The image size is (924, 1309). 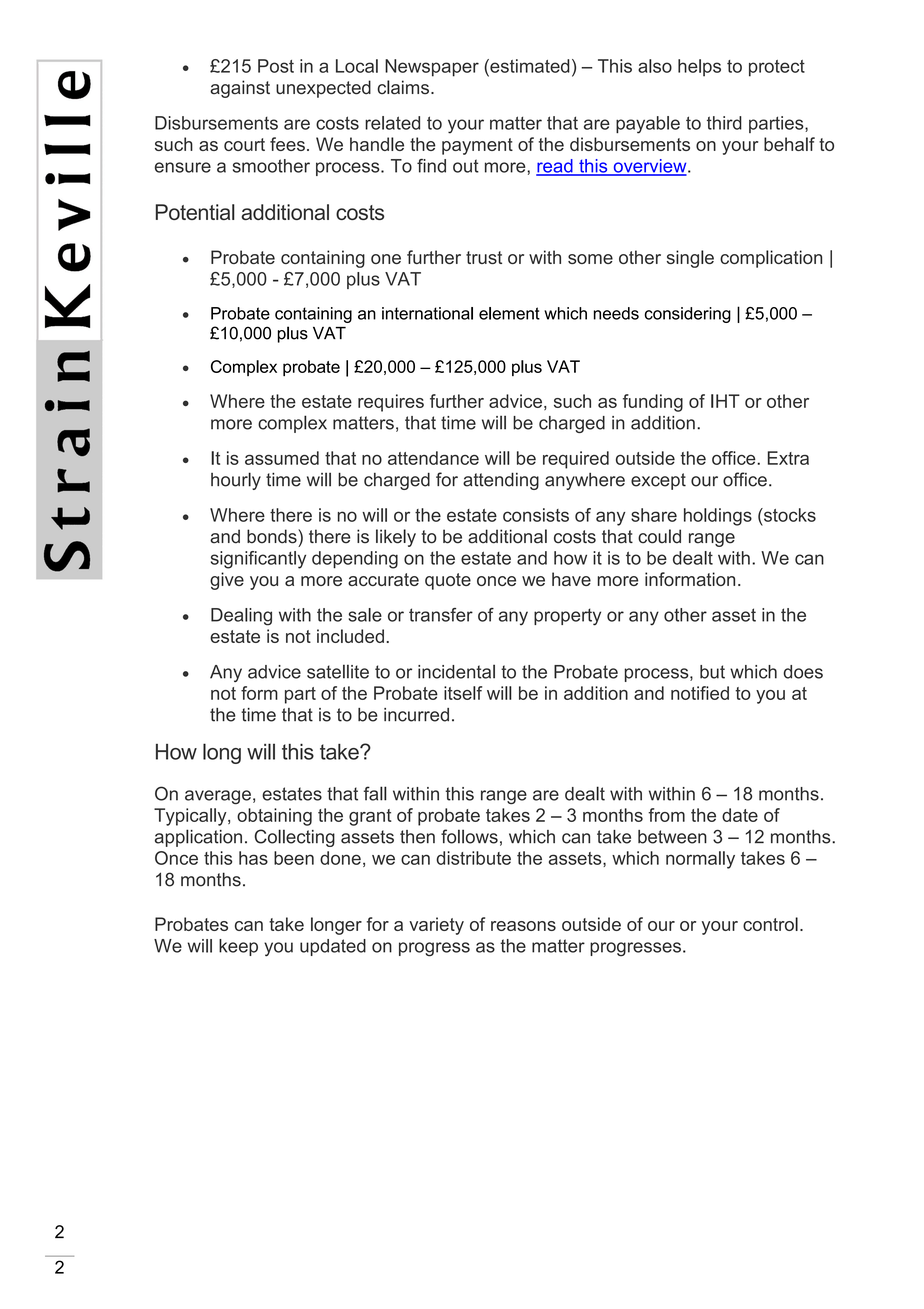 I want to click on give, so click(x=227, y=581).
